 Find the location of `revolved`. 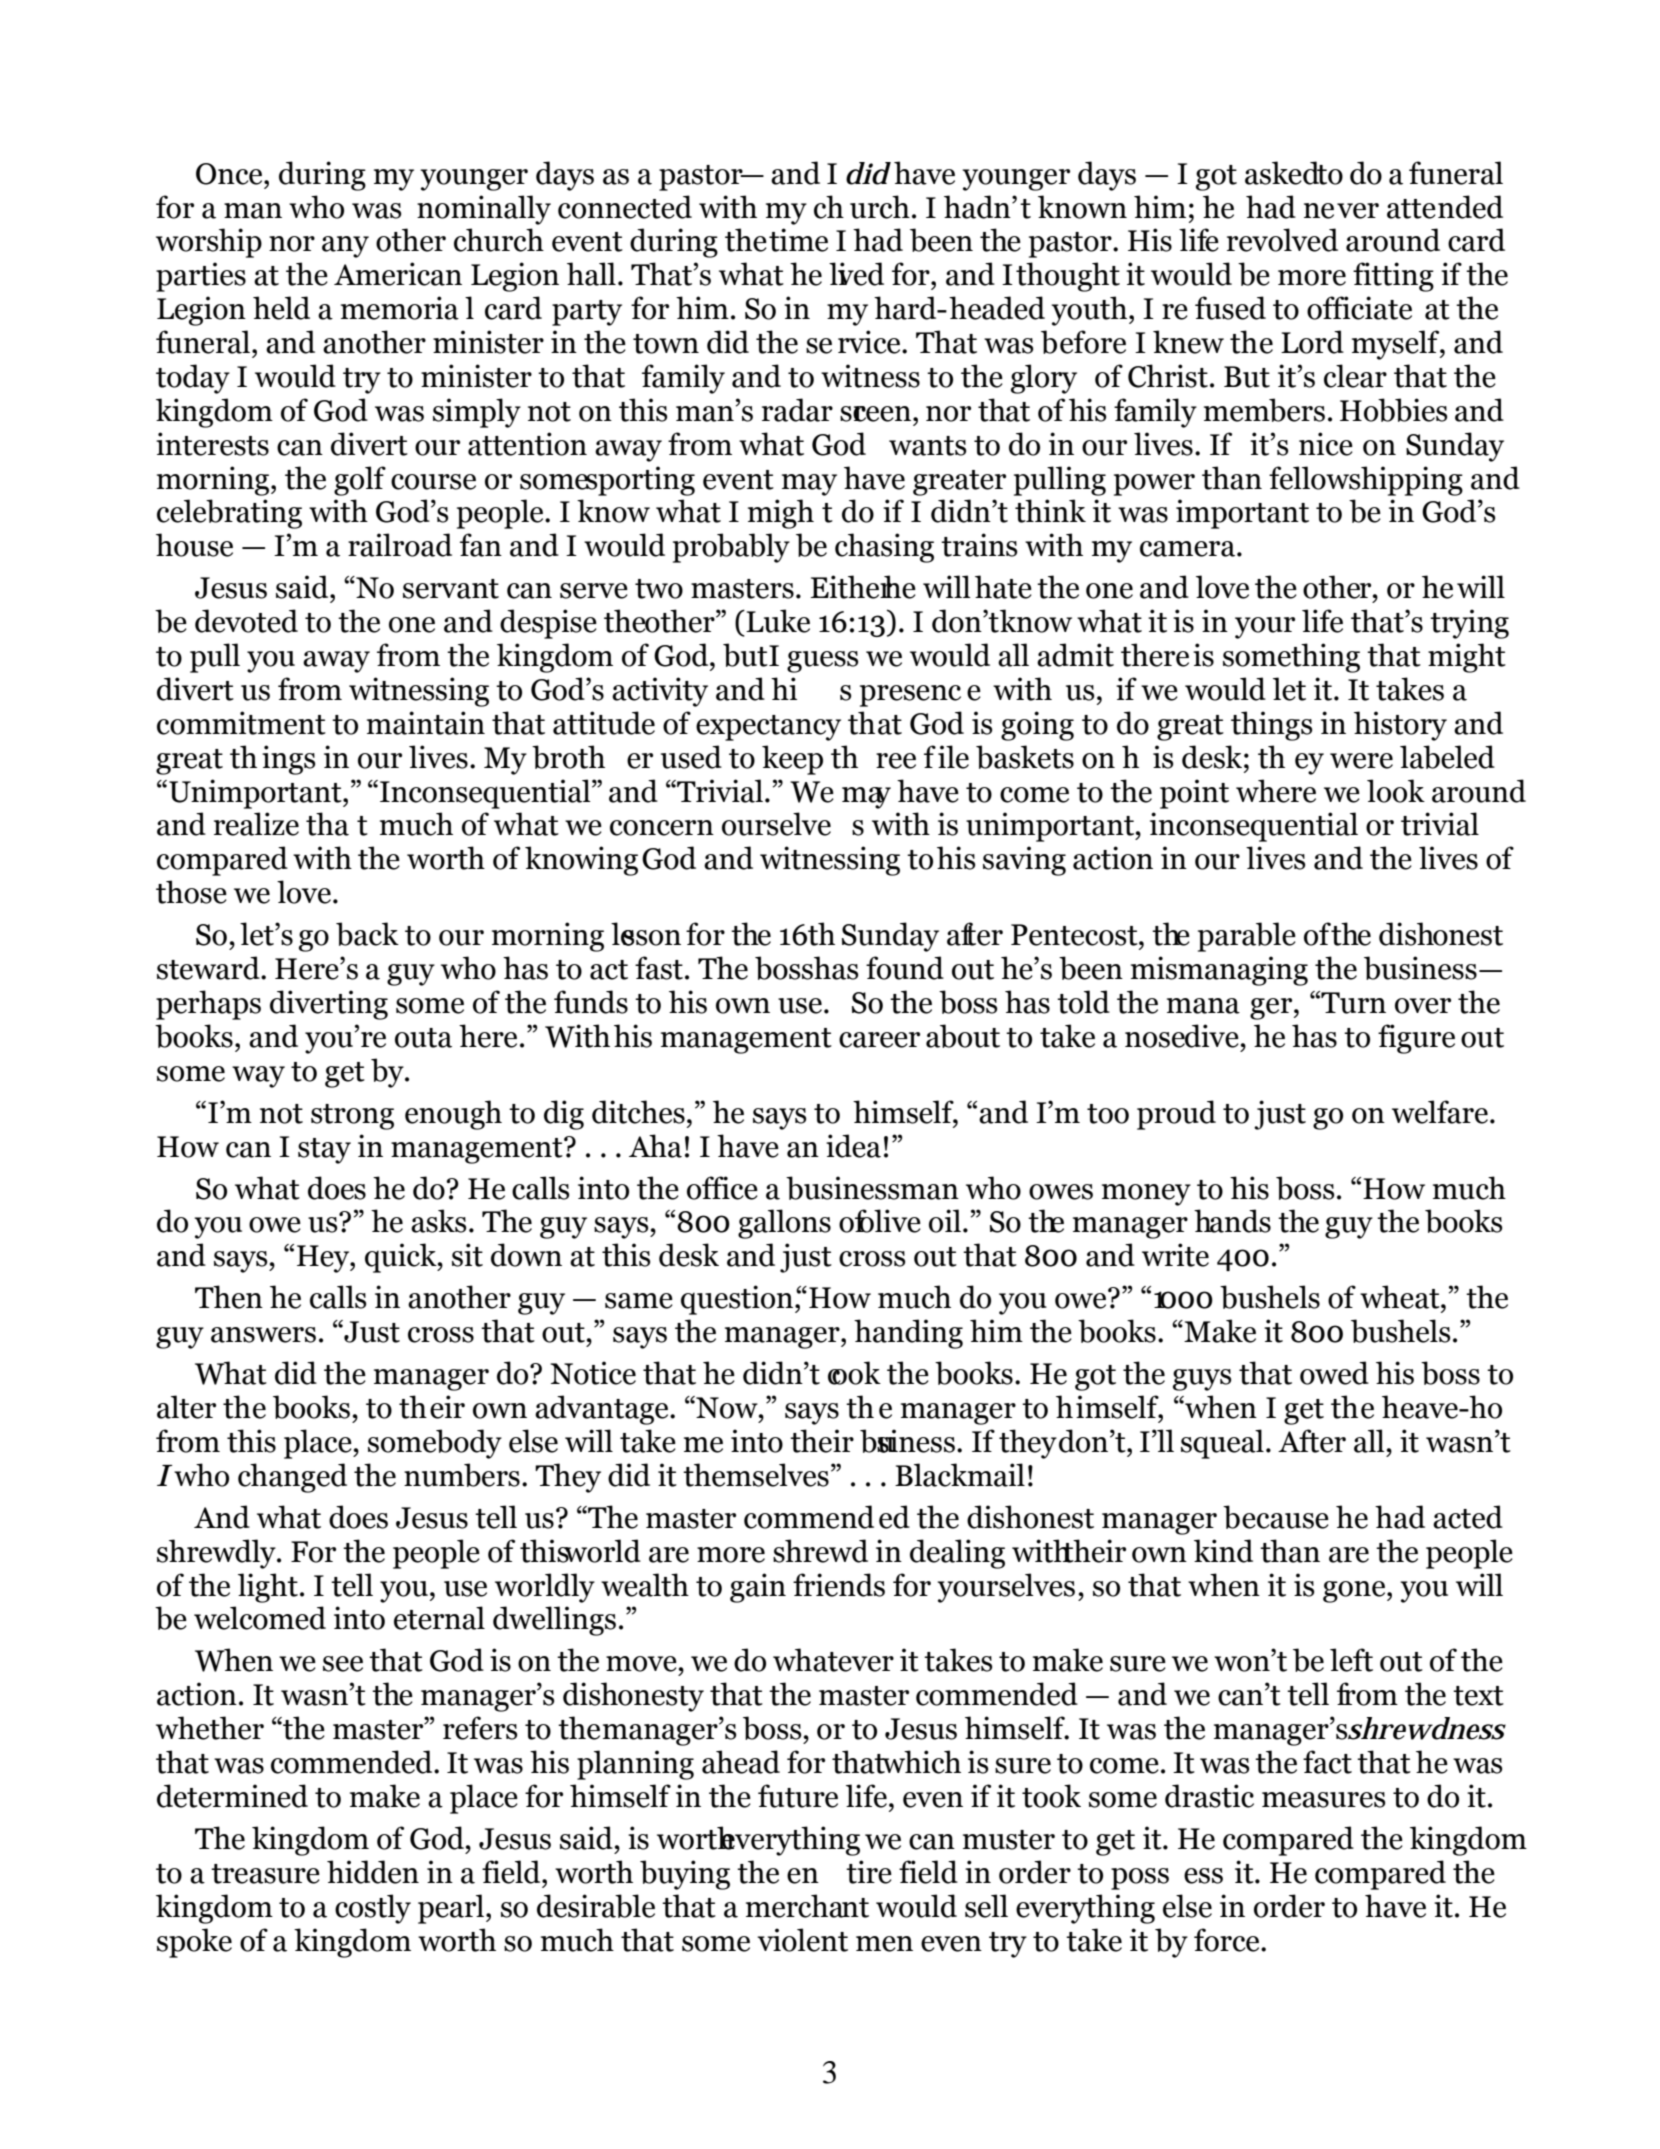

revolved is located at coordinates (1282, 240).
